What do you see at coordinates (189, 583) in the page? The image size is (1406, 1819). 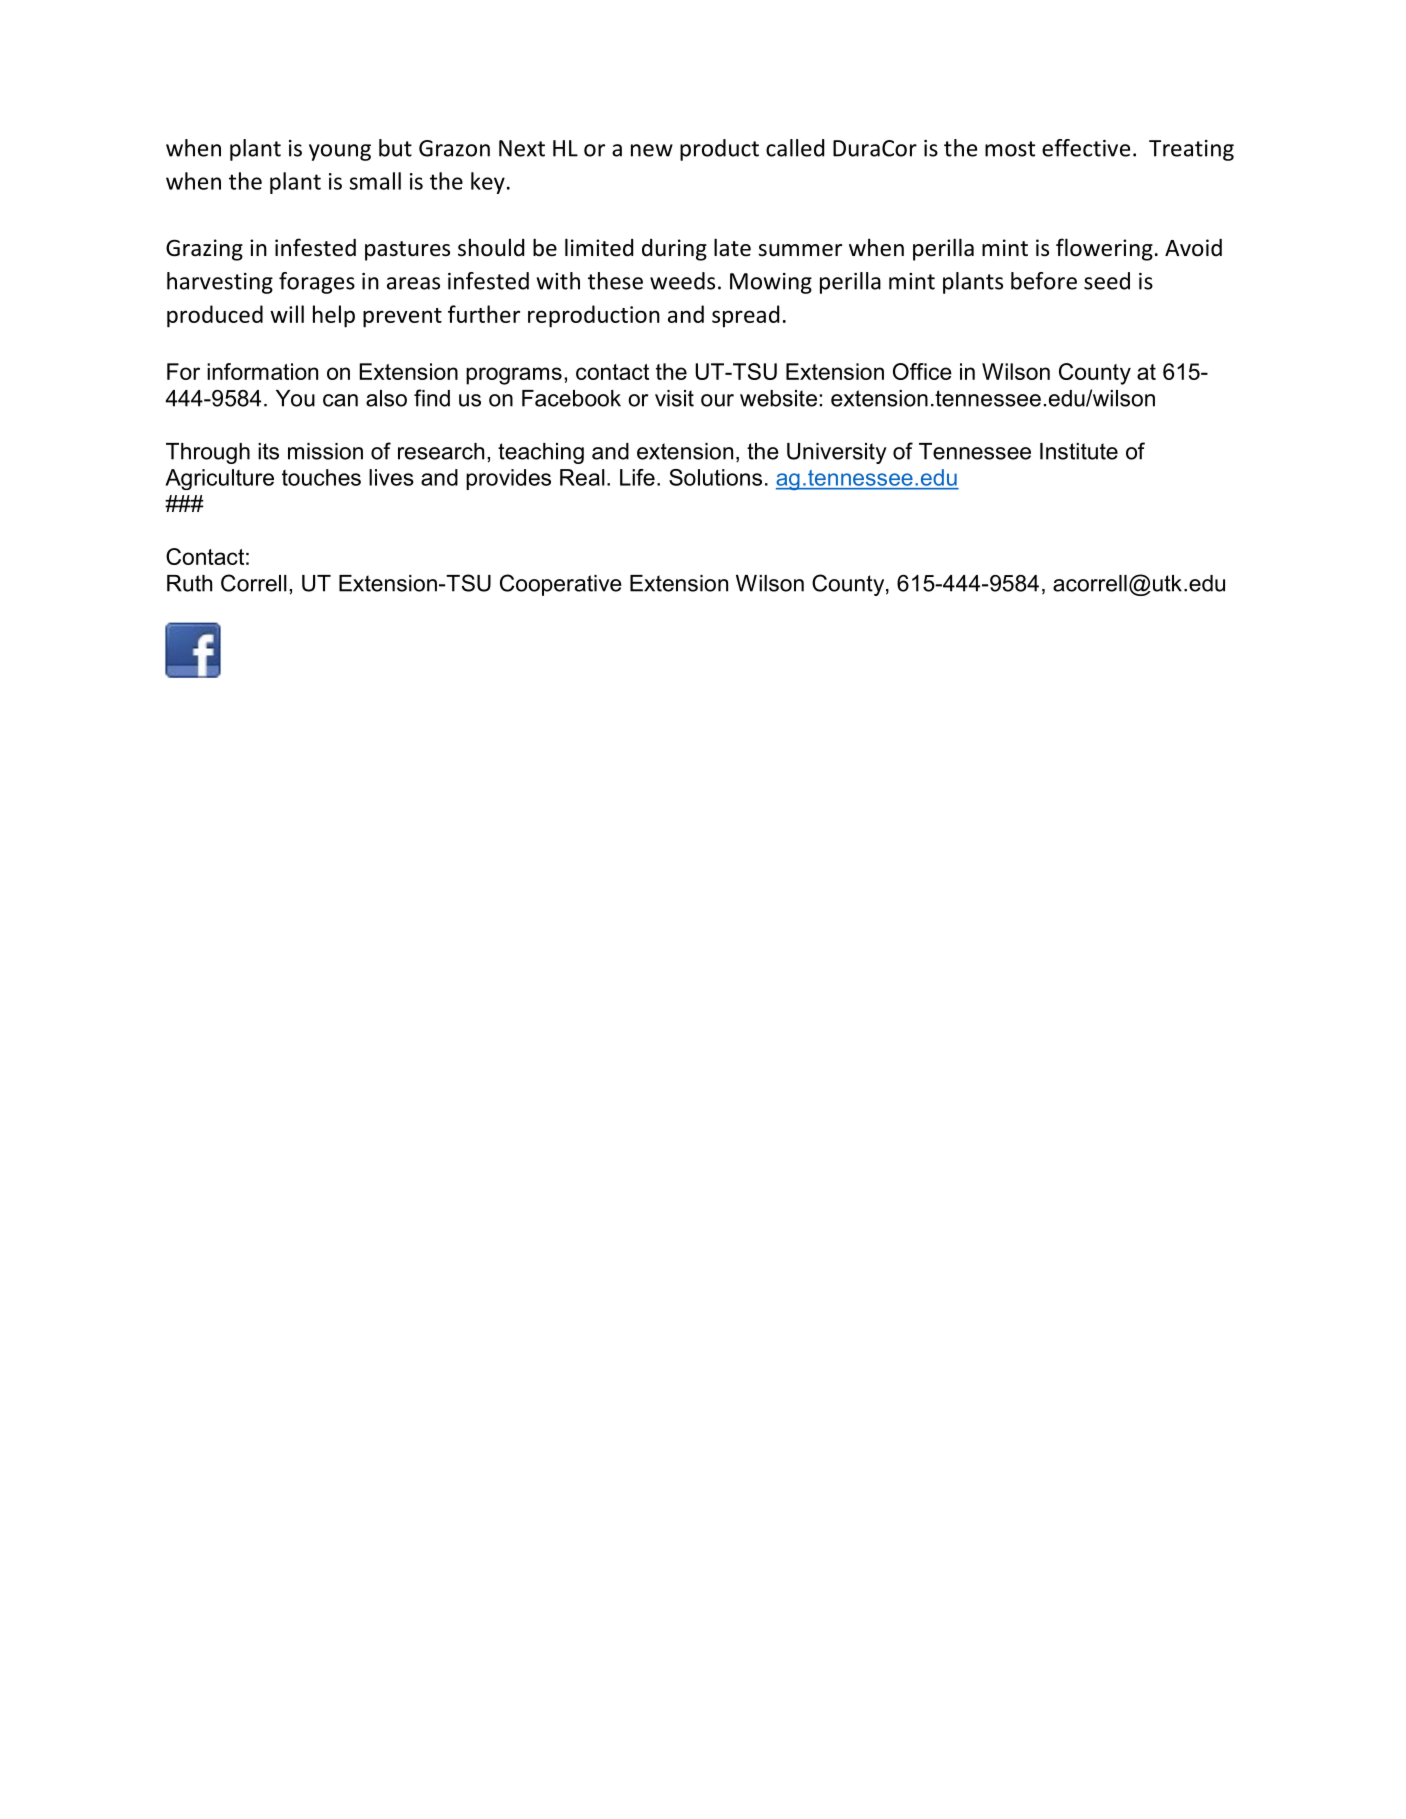 I see `Ruth` at bounding box center [189, 583].
